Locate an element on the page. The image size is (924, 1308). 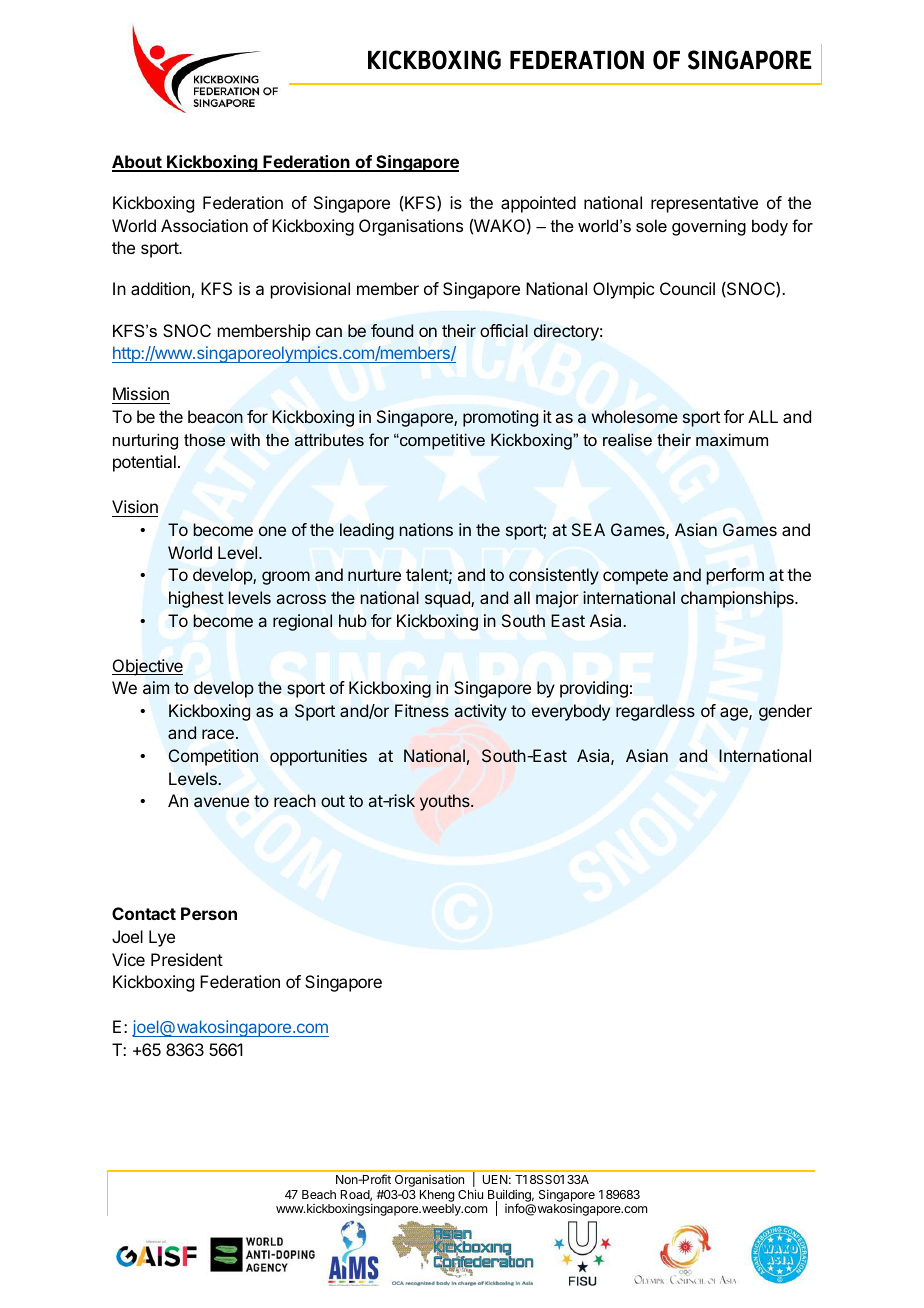
those is located at coordinates (204, 440).
